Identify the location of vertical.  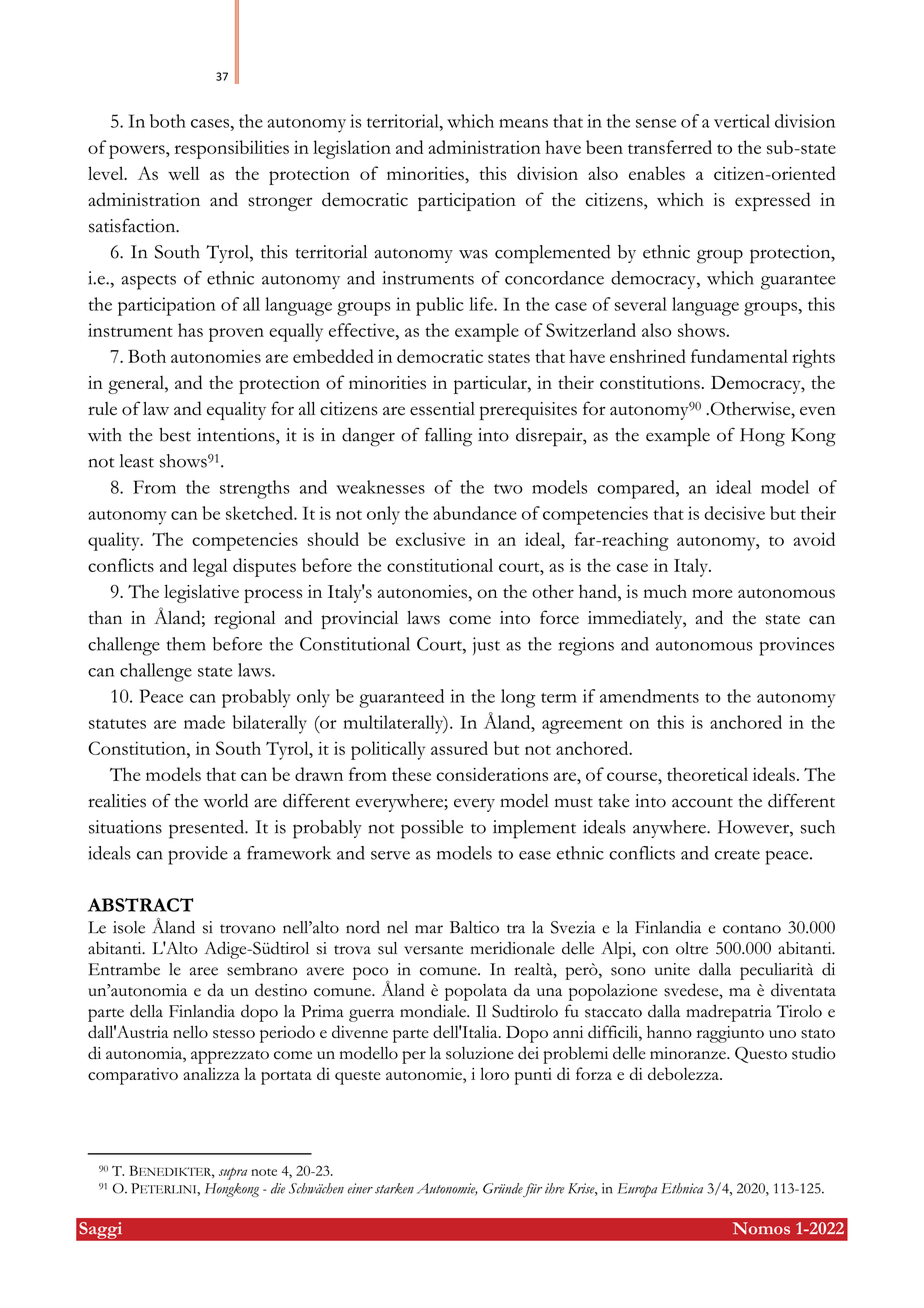
(742, 121).
